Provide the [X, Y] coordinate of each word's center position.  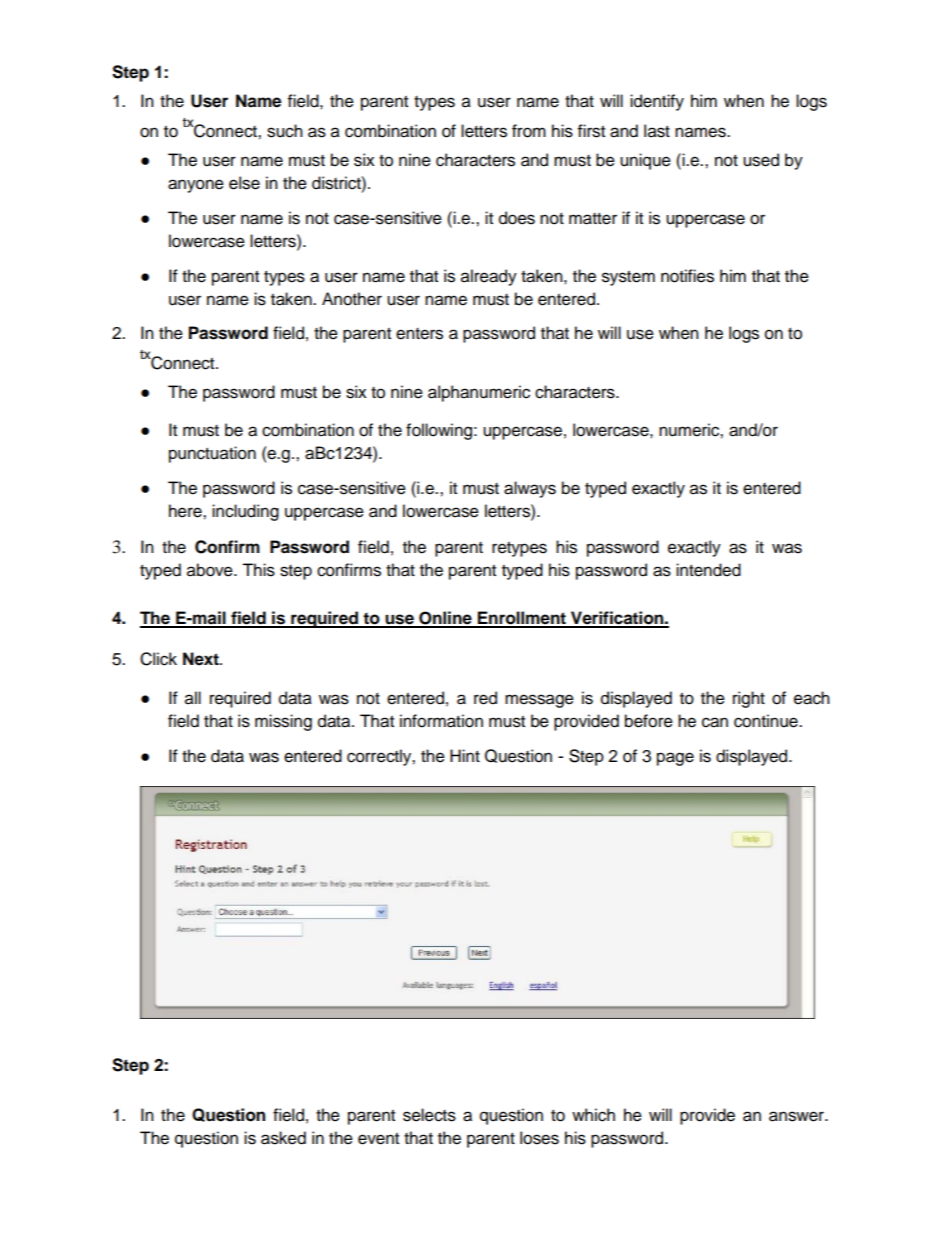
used [761, 160]
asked [283, 1138]
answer [797, 1116]
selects [429, 1115]
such [285, 131]
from [529, 131]
